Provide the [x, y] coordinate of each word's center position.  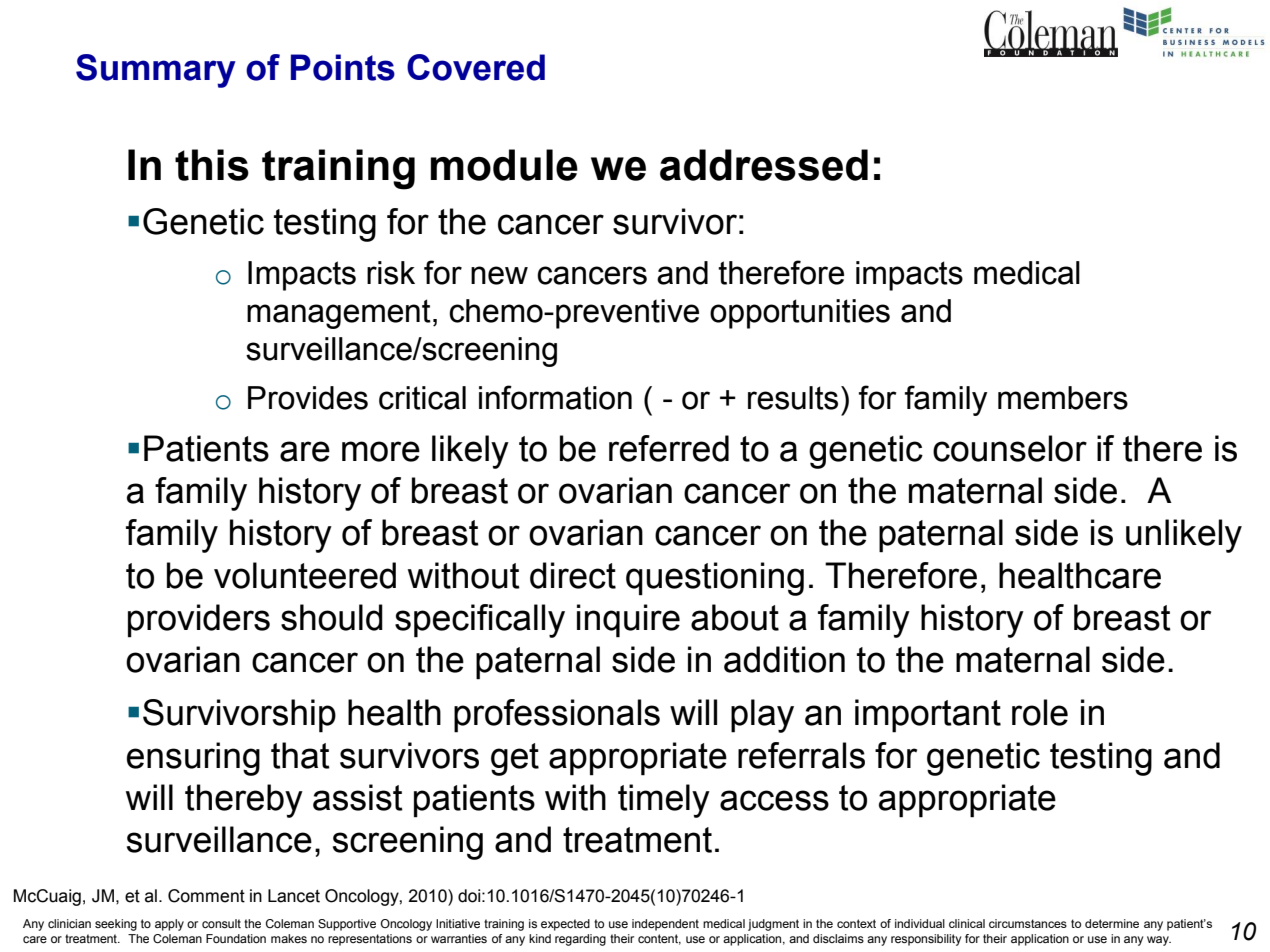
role [1040, 712]
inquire [628, 621]
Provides [308, 398]
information [555, 397]
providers [199, 621]
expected [565, 925]
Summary [156, 71]
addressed [764, 165]
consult [221, 923]
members [1063, 398]
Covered [476, 67]
